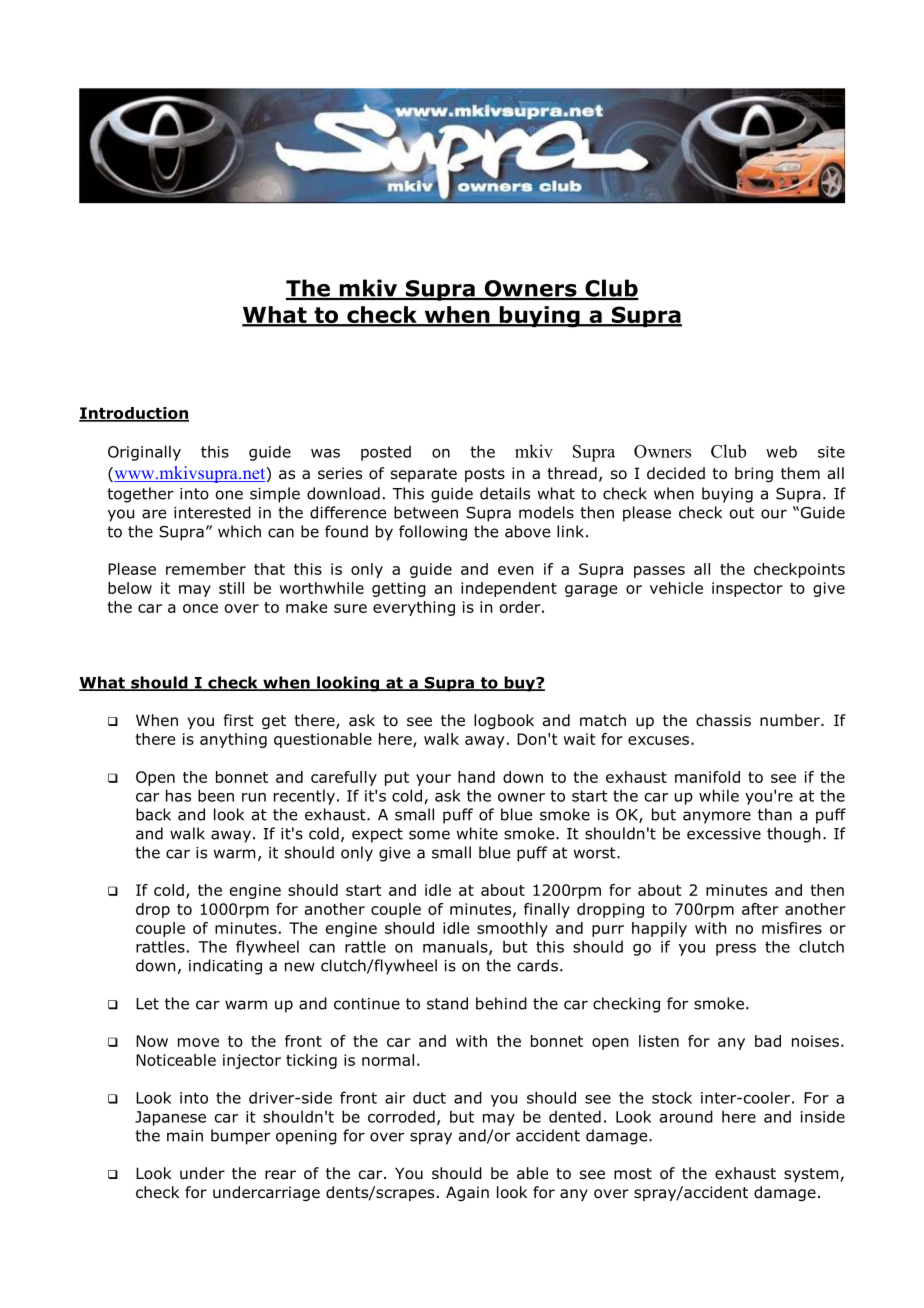  Describe the element at coordinates (225, 967) in the screenshot. I see `indicating` at that location.
